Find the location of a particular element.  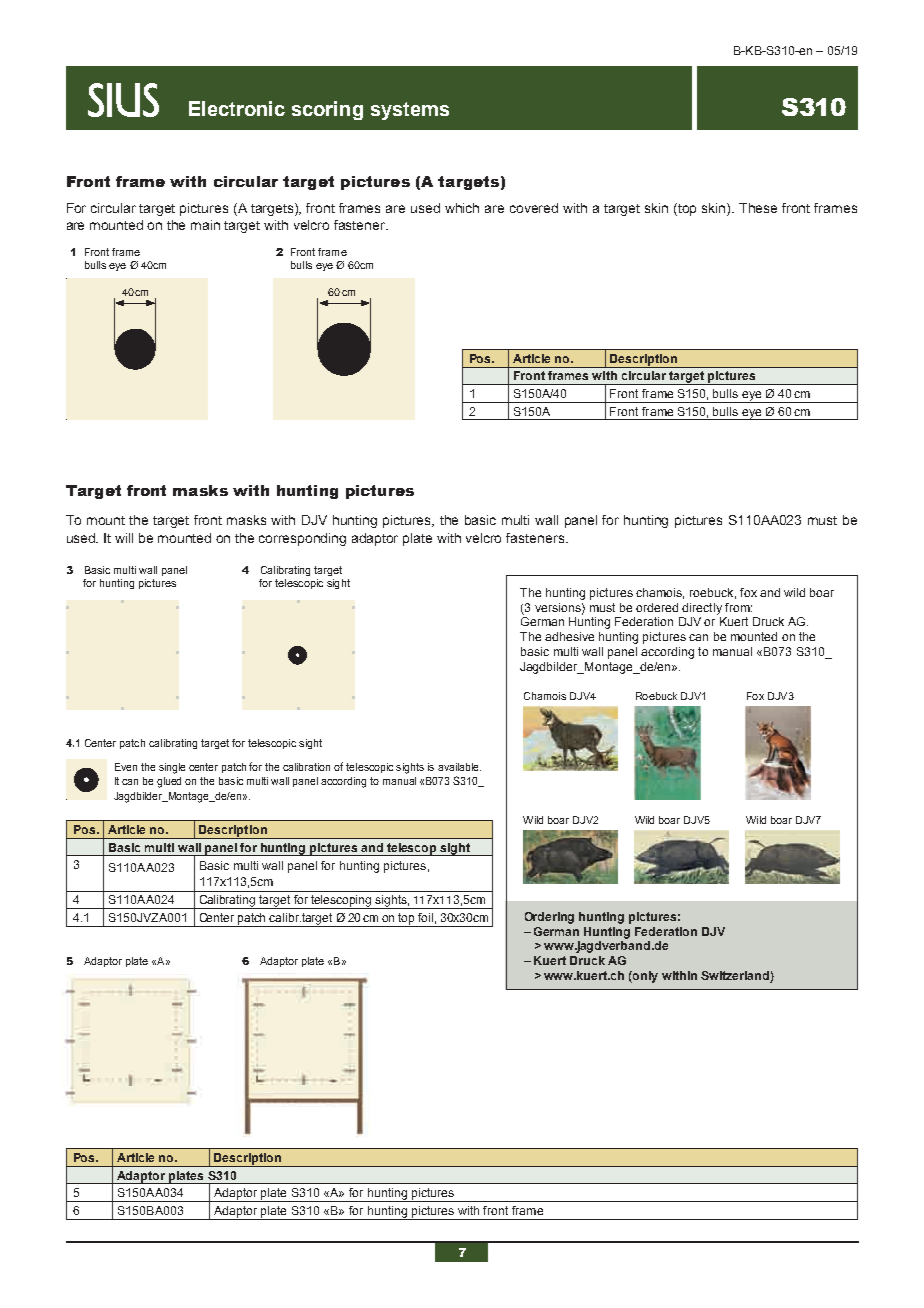

These is located at coordinates (758, 208).
